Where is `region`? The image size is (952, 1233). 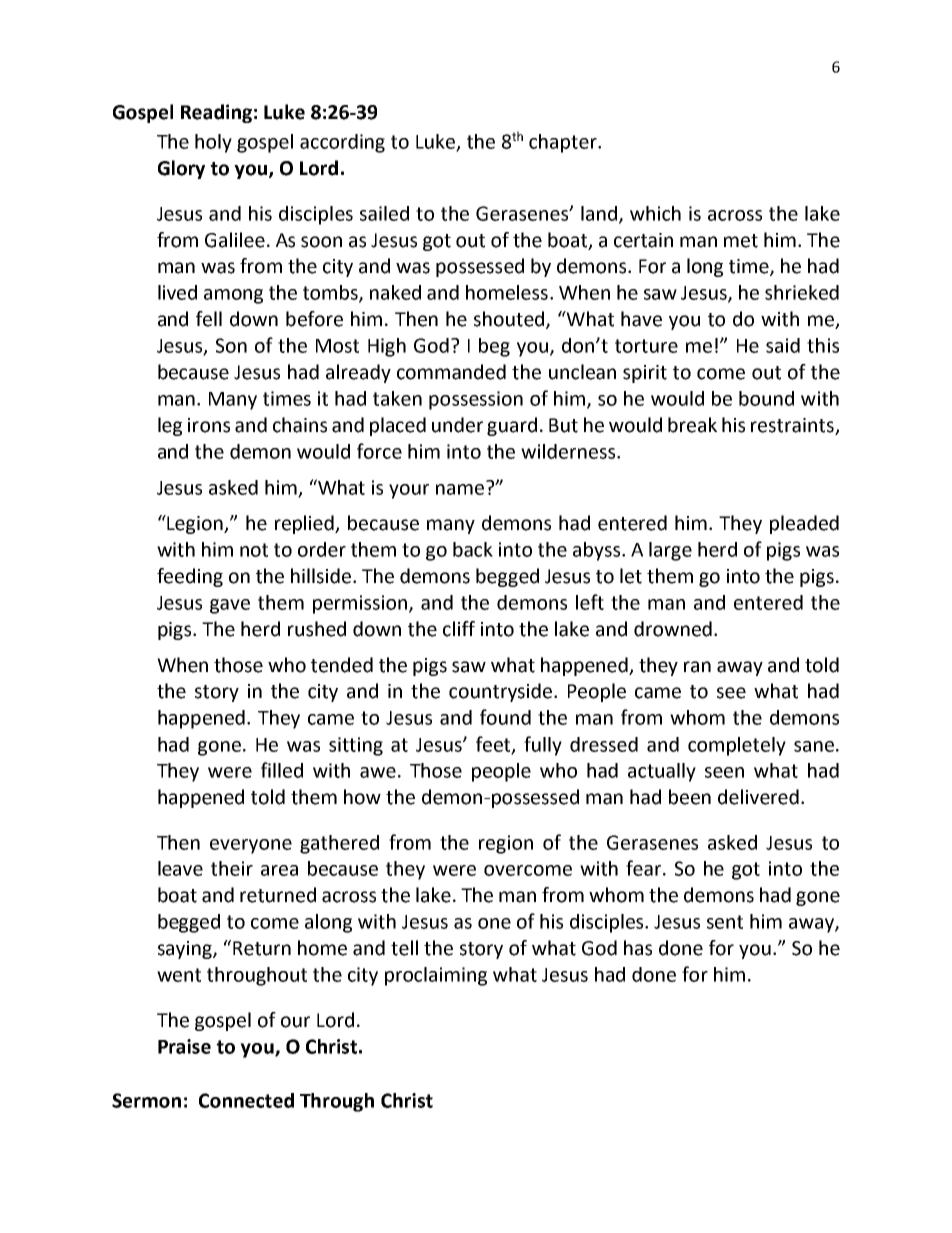 region is located at coordinates (506, 844).
